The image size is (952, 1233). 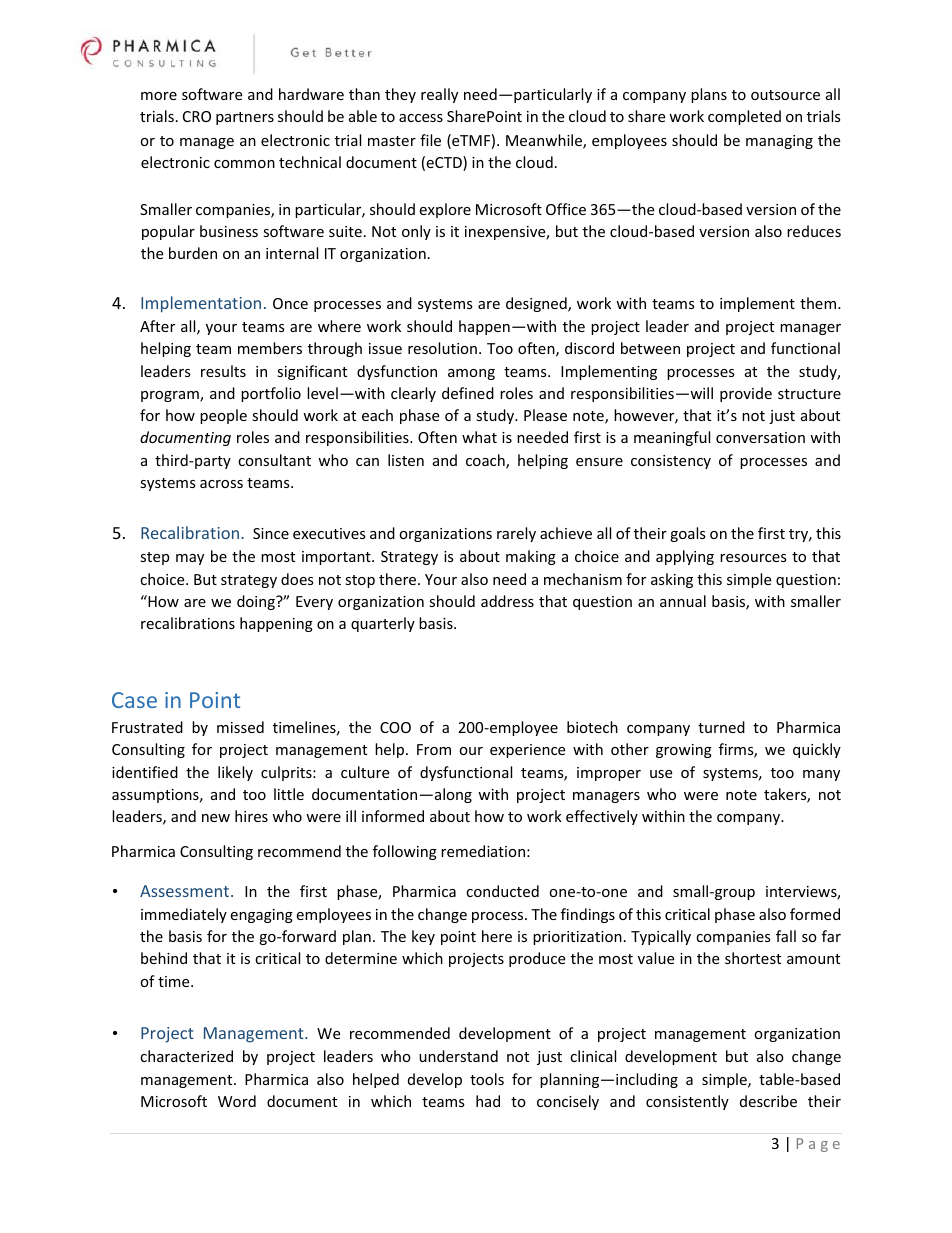 I want to click on provide, so click(x=746, y=394).
